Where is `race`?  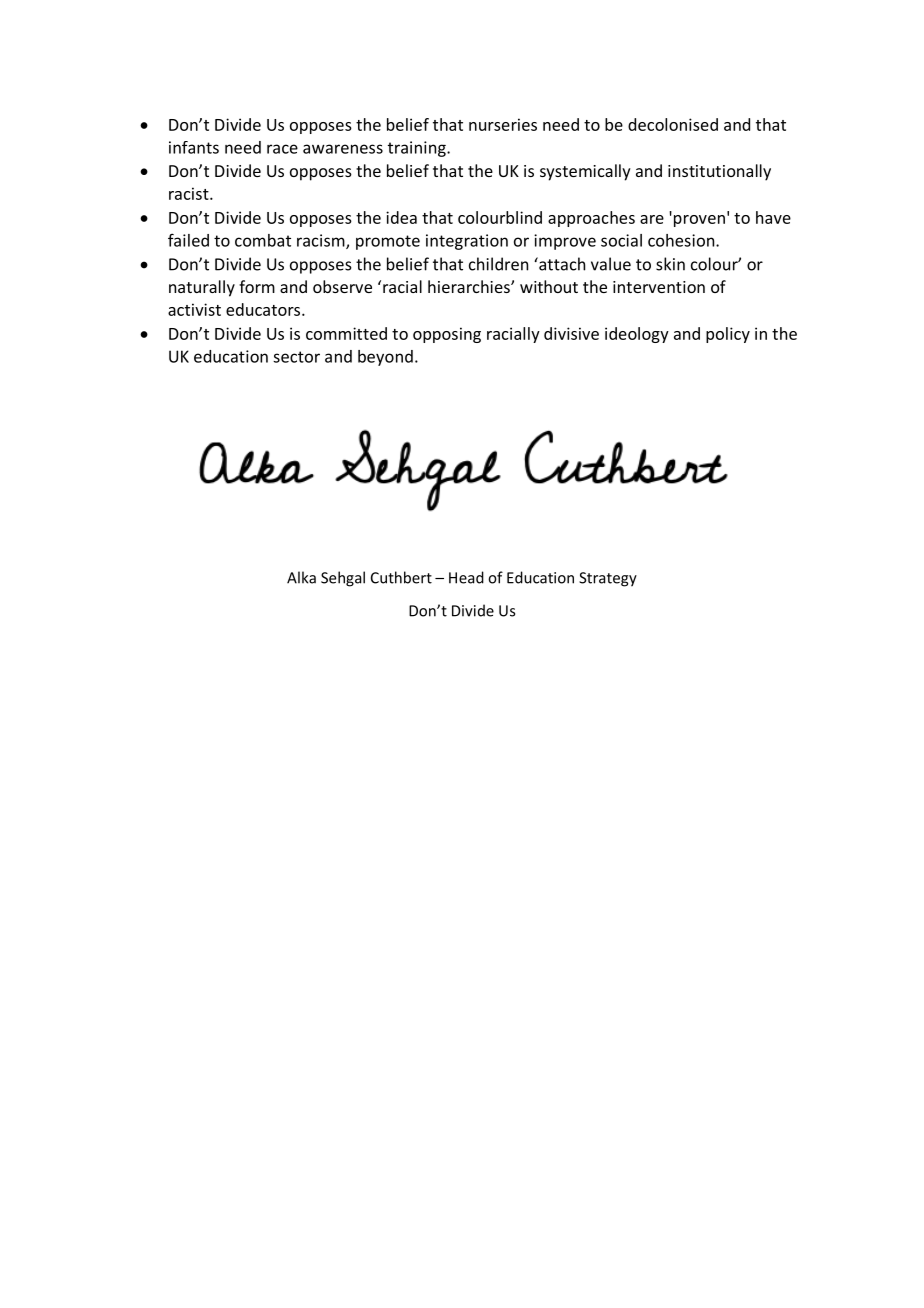 race is located at coordinates (282, 149).
